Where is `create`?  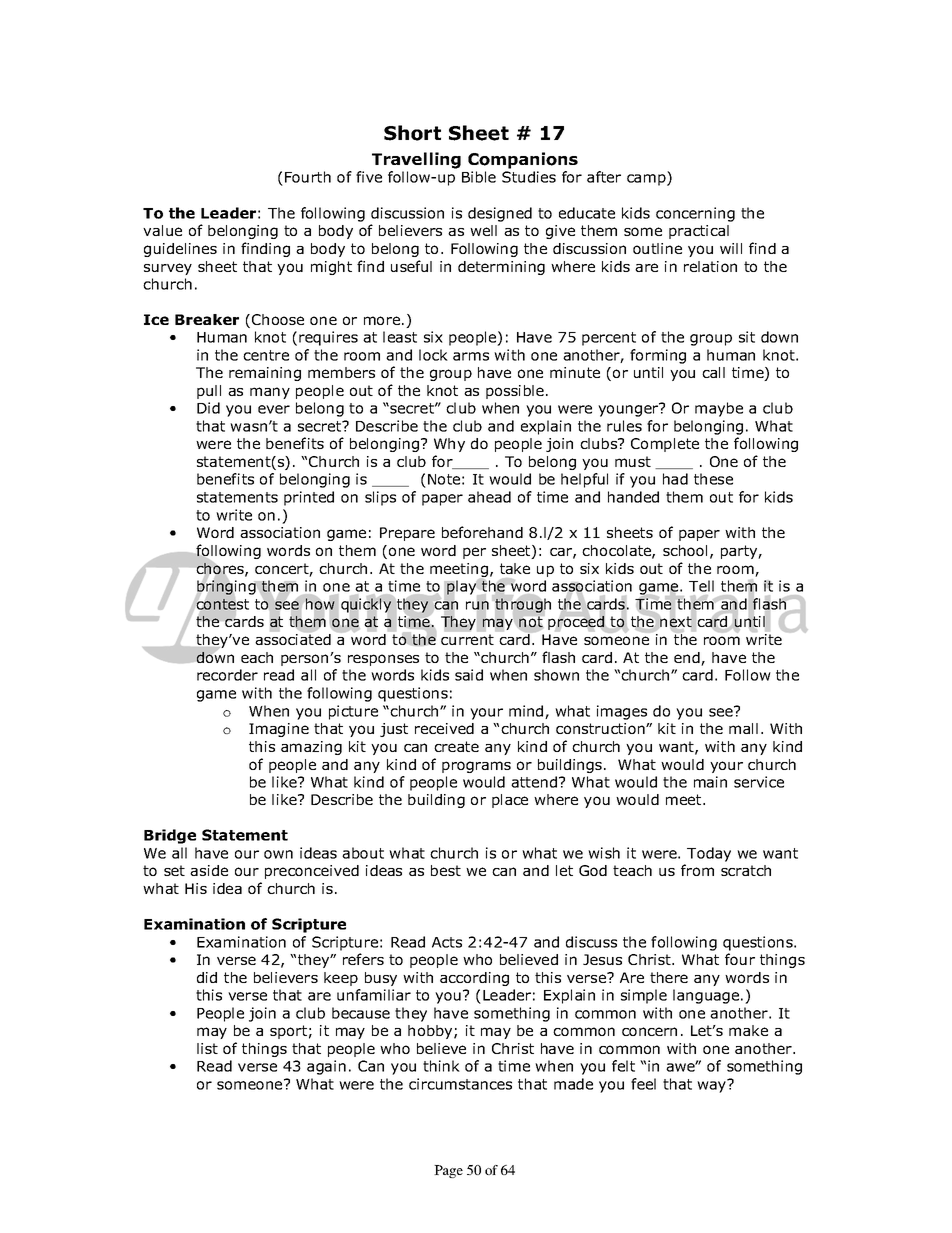 create is located at coordinates (456, 746).
